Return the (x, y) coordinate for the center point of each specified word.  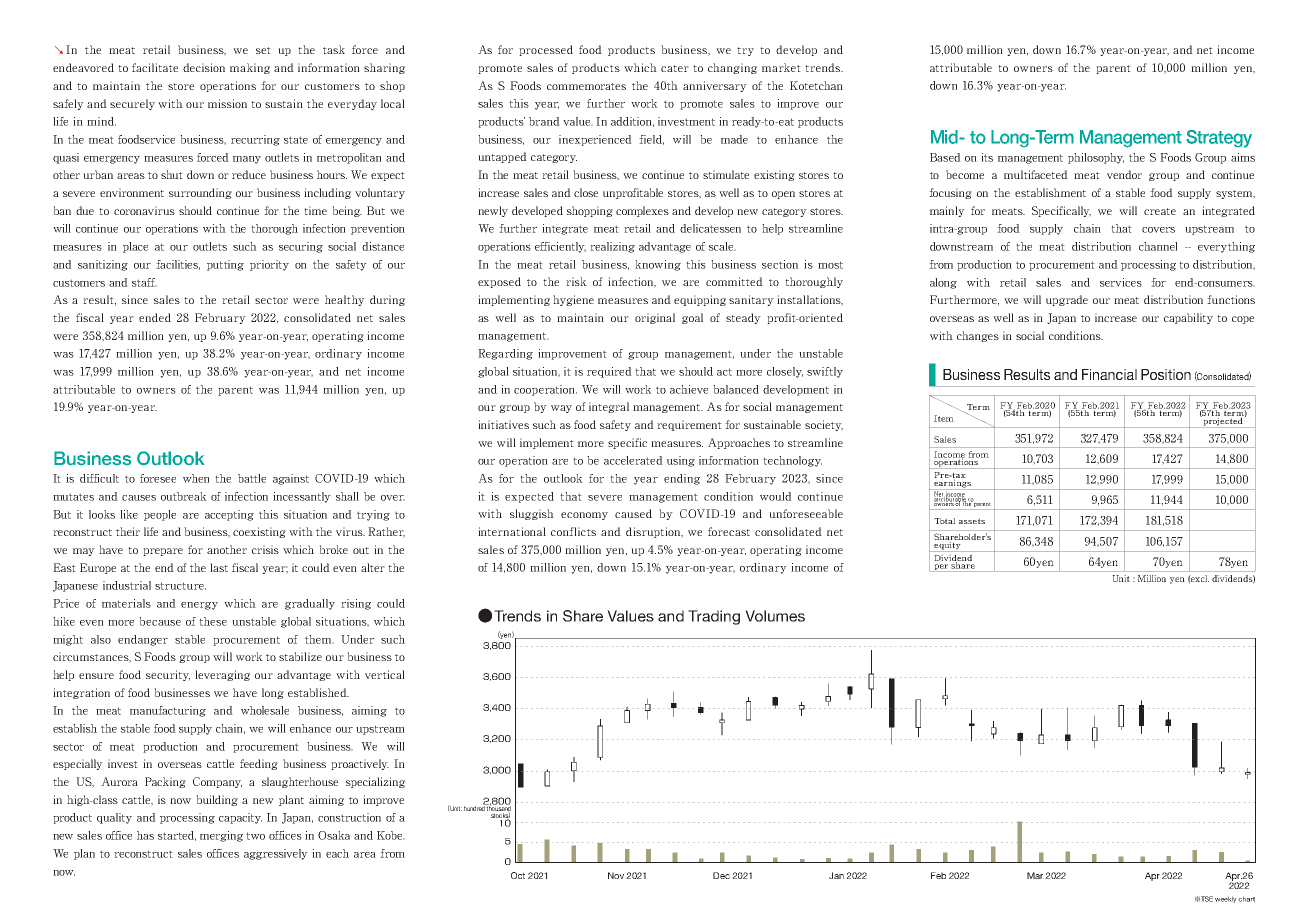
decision (204, 67)
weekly (1227, 899)
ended (155, 317)
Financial (1109, 374)
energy (199, 606)
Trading (714, 617)
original (655, 318)
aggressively (276, 854)
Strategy (1219, 139)
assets (972, 521)
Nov (616, 875)
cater (675, 68)
